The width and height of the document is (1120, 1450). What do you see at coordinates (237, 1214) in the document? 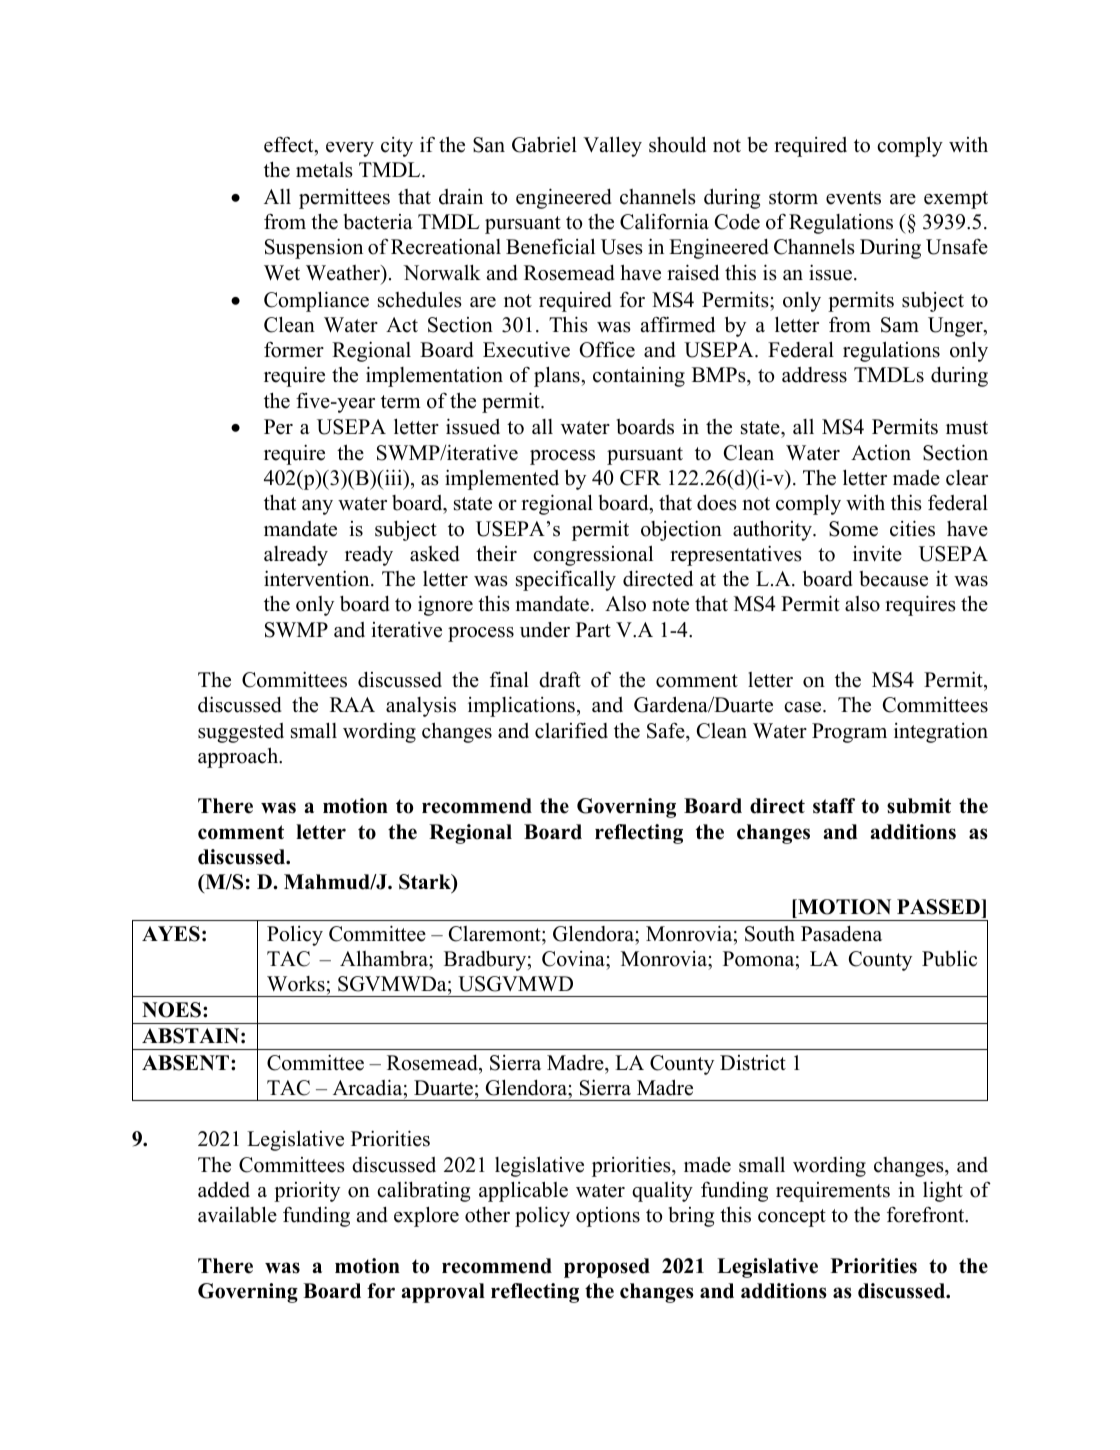
I see `available` at bounding box center [237, 1214].
